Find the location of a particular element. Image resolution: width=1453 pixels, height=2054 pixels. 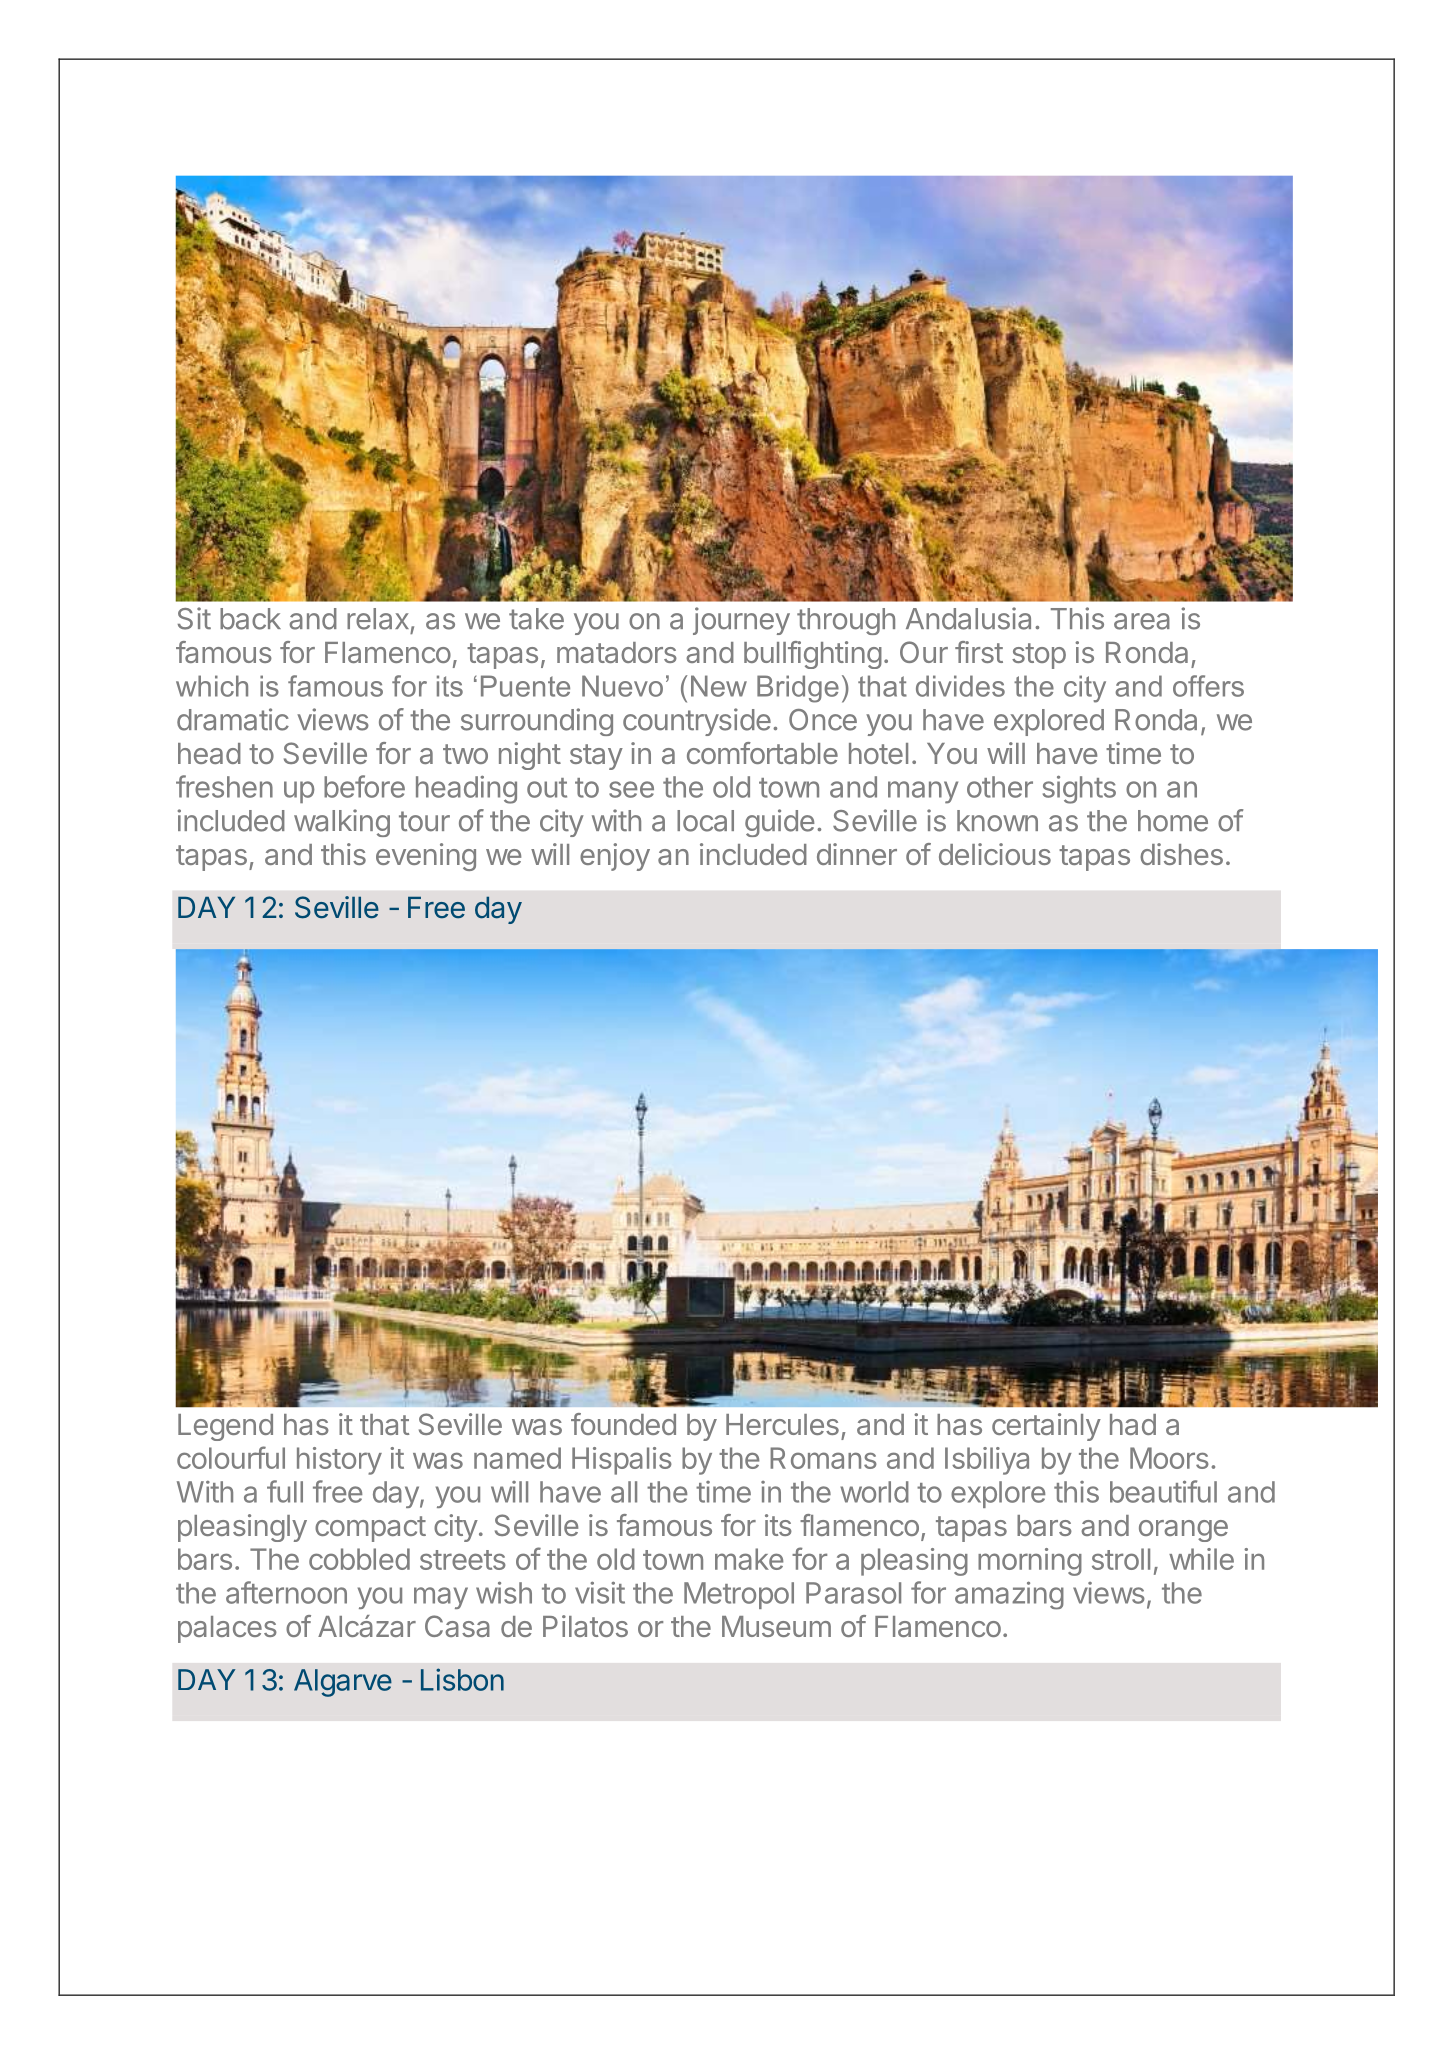

Hercules is located at coordinates (782, 1424).
